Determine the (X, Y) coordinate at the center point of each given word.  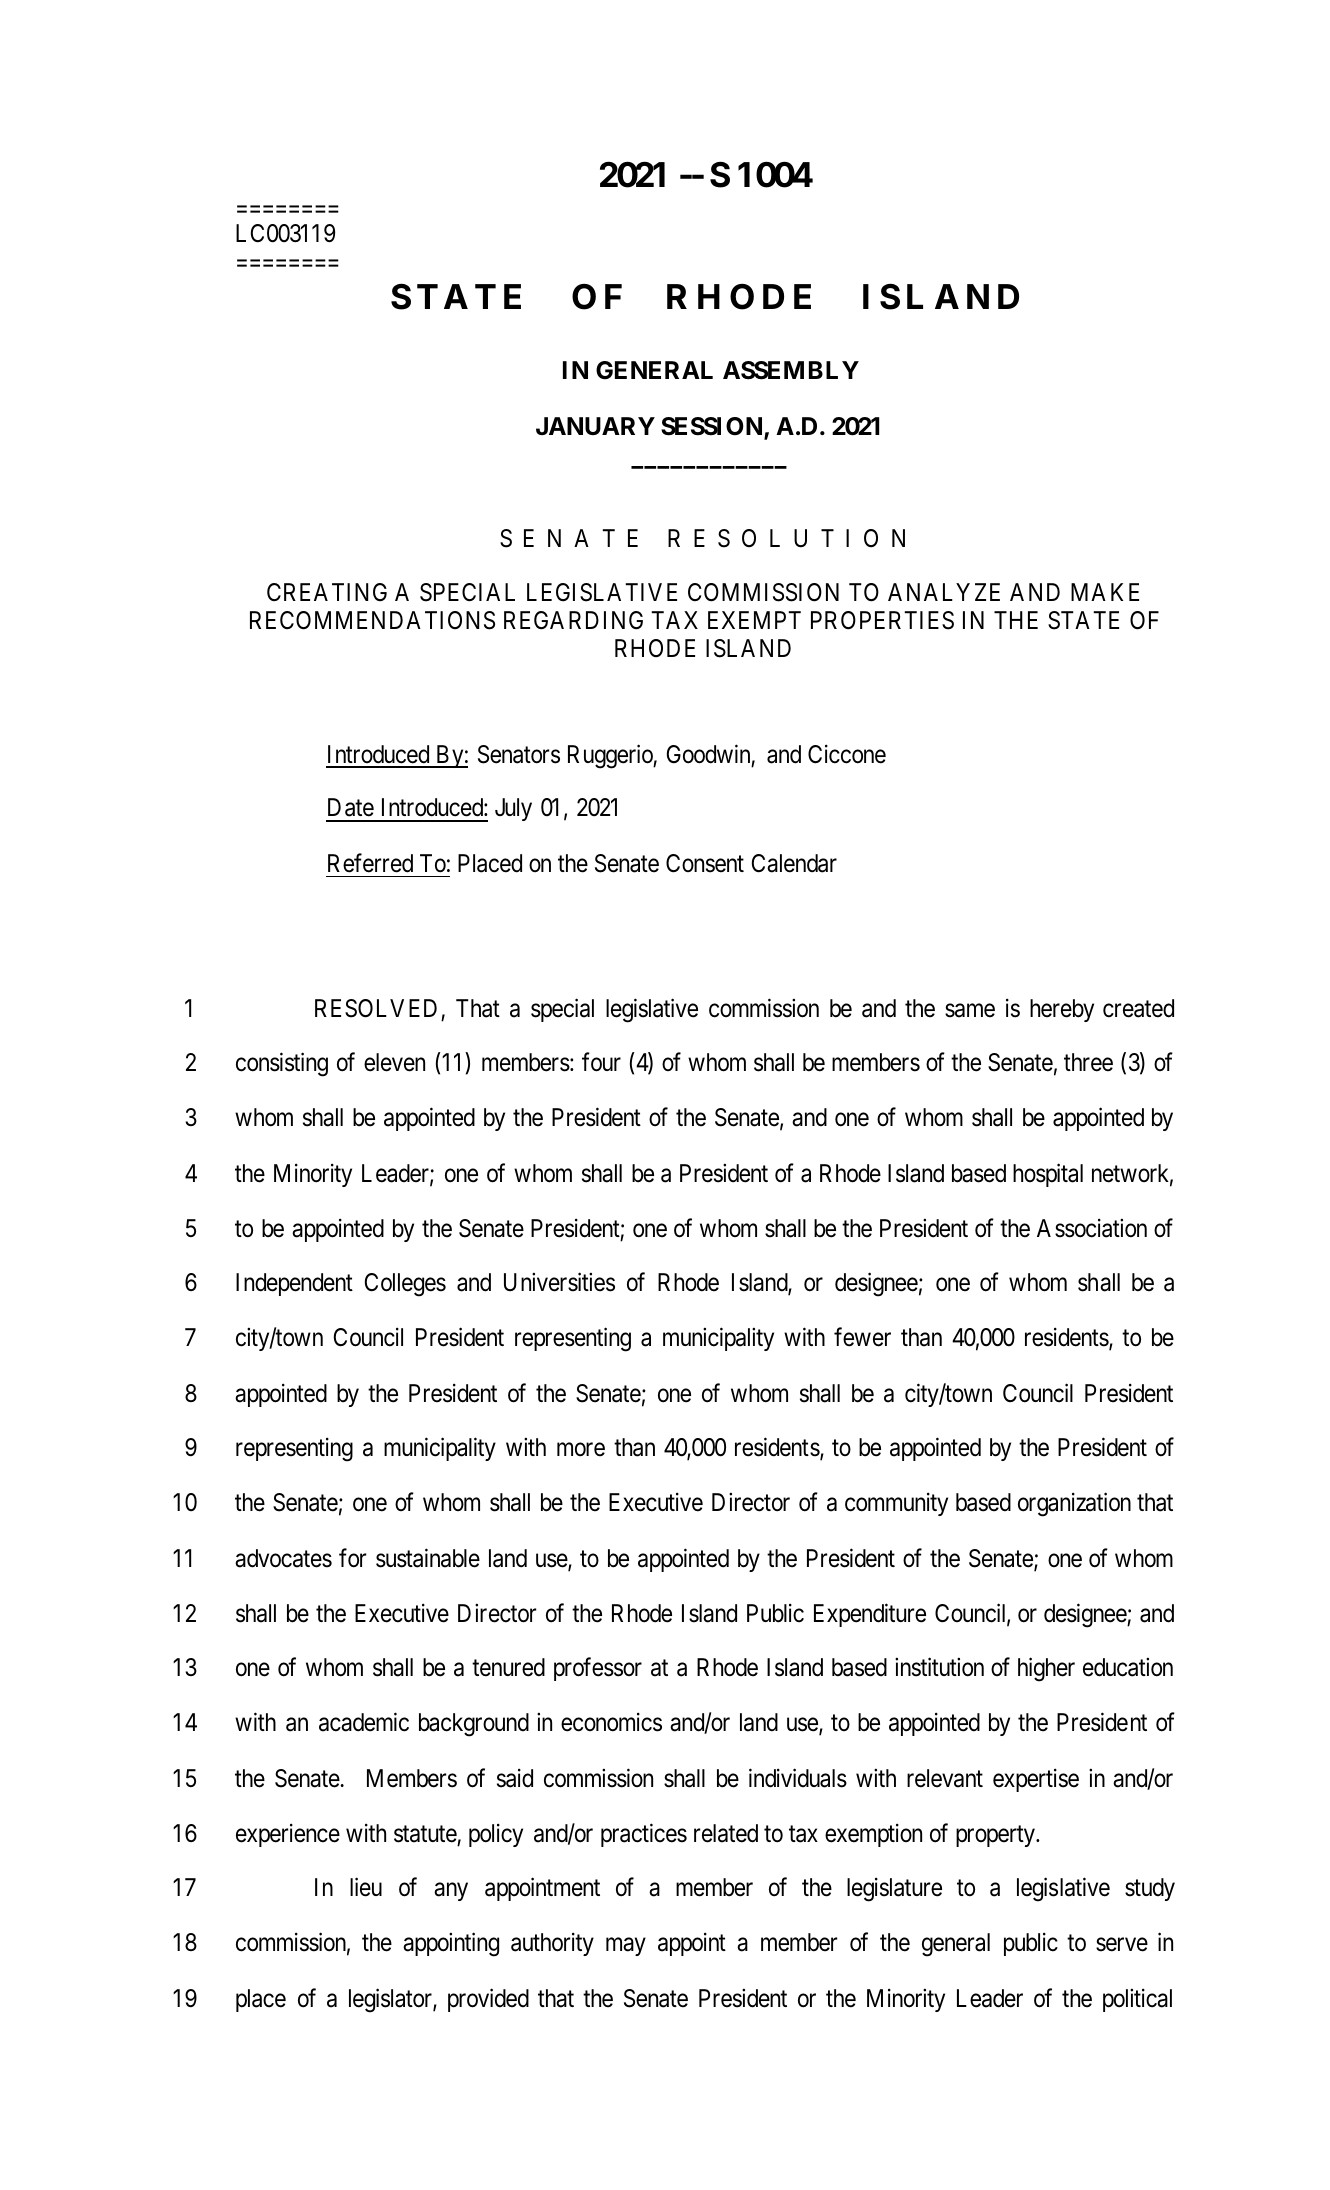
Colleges (405, 1285)
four (601, 1062)
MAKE (1105, 592)
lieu (366, 1887)
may (626, 1947)
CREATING (327, 592)
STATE (1083, 620)
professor (598, 1669)
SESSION (713, 427)
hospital (1048, 1175)
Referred (370, 863)
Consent (705, 863)
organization (1074, 1504)
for (352, 1558)
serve (1122, 1945)
